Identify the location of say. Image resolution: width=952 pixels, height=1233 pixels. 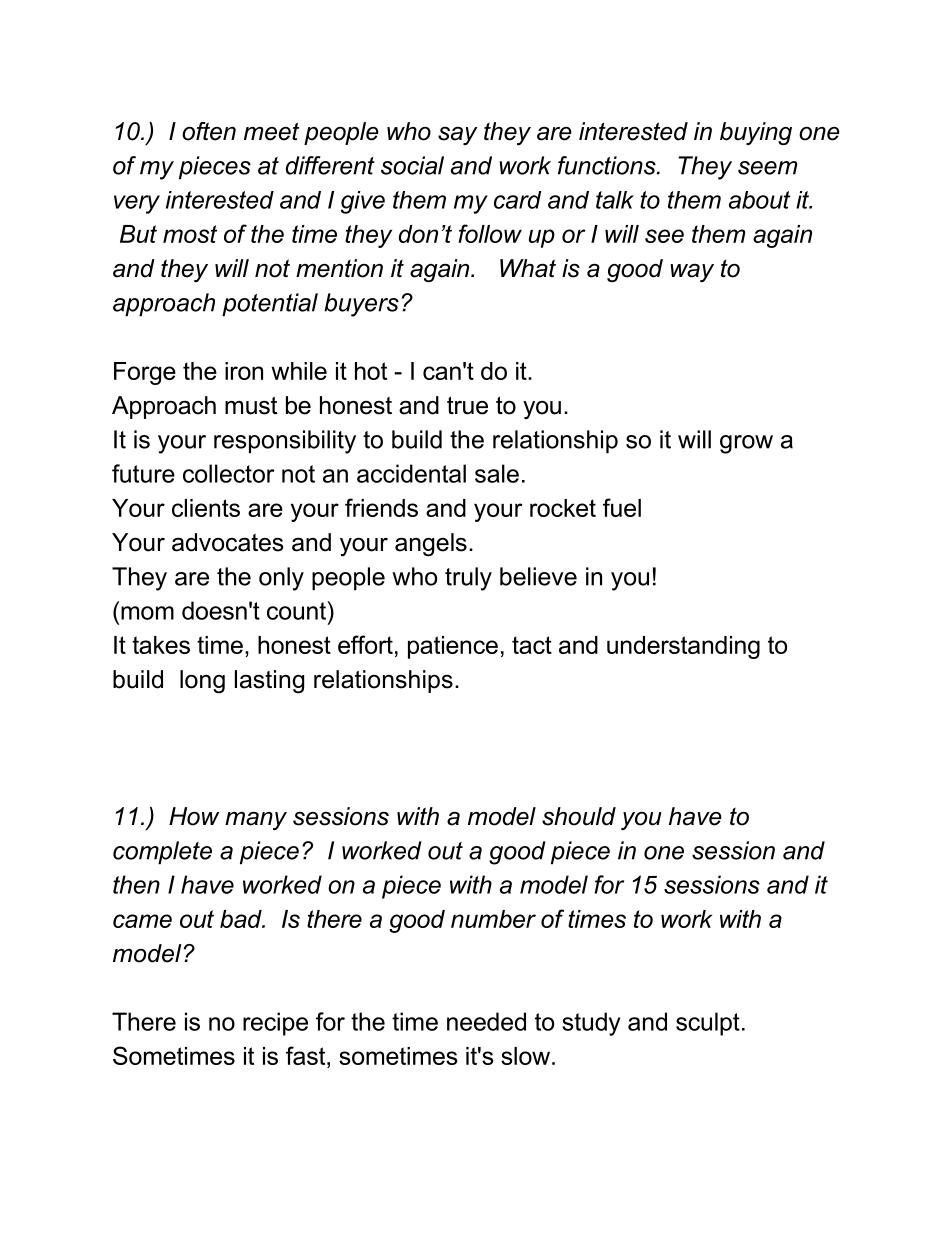
(458, 136).
